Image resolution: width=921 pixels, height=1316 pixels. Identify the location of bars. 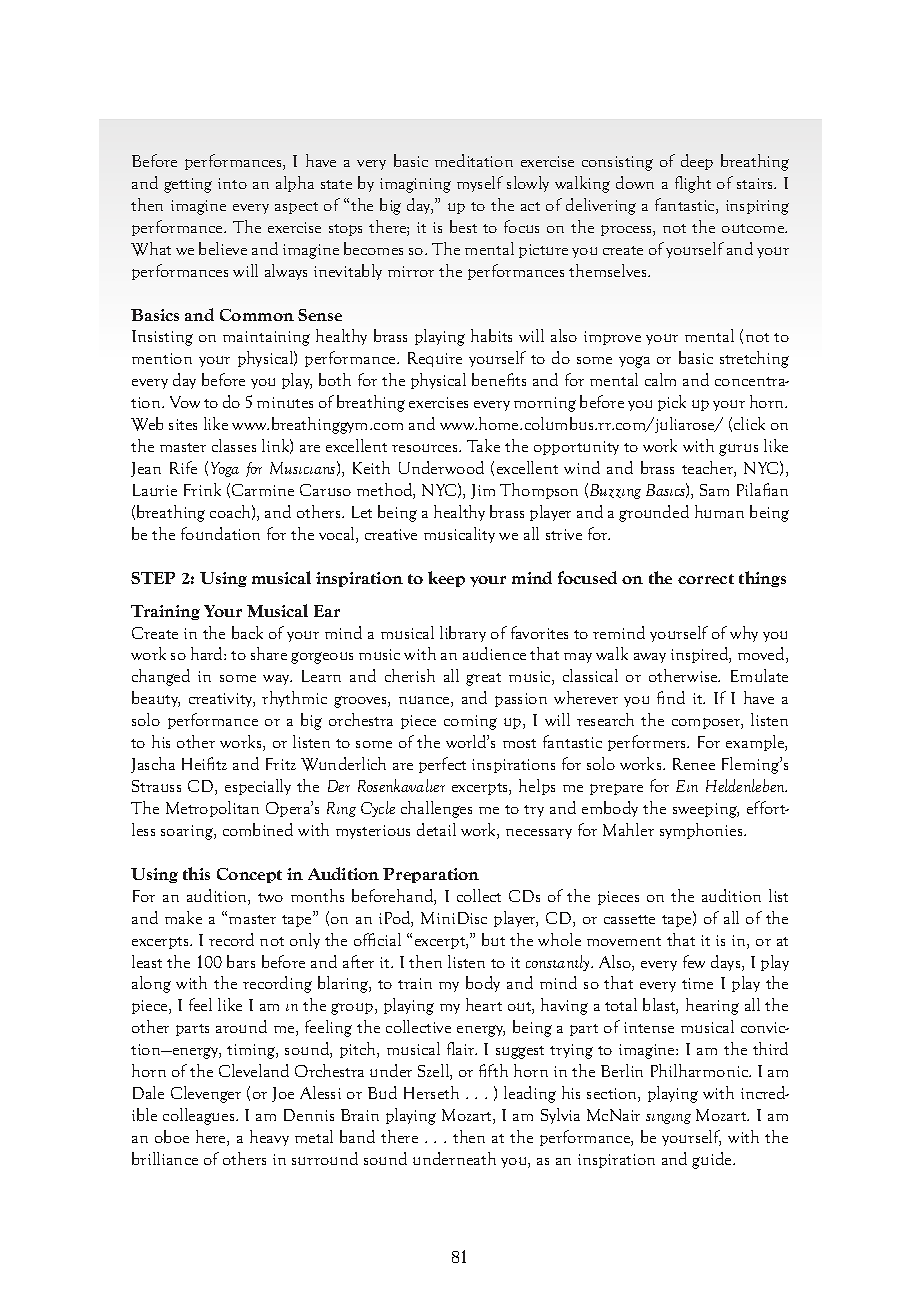
(241, 961).
